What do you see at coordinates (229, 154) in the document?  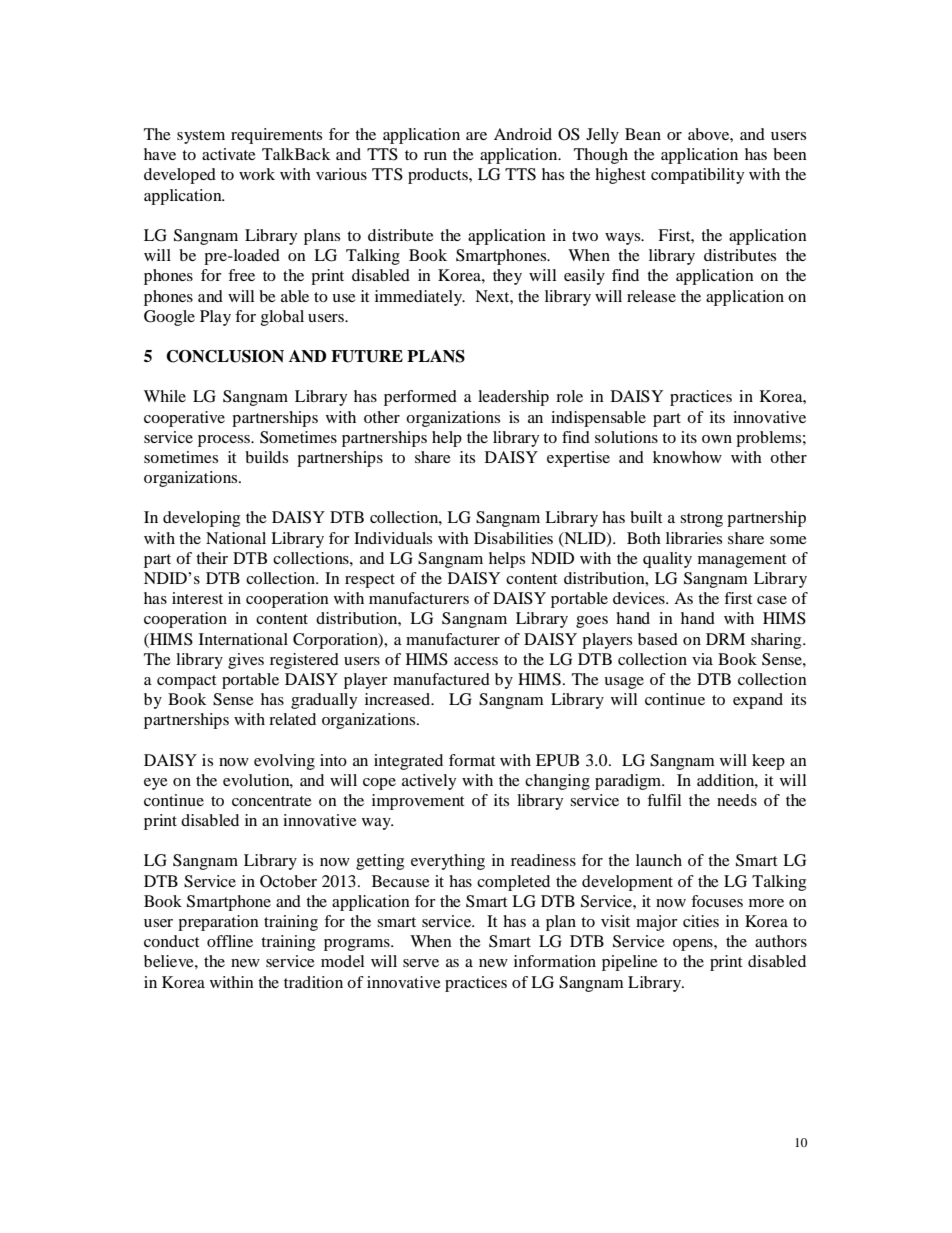 I see `activate` at bounding box center [229, 154].
